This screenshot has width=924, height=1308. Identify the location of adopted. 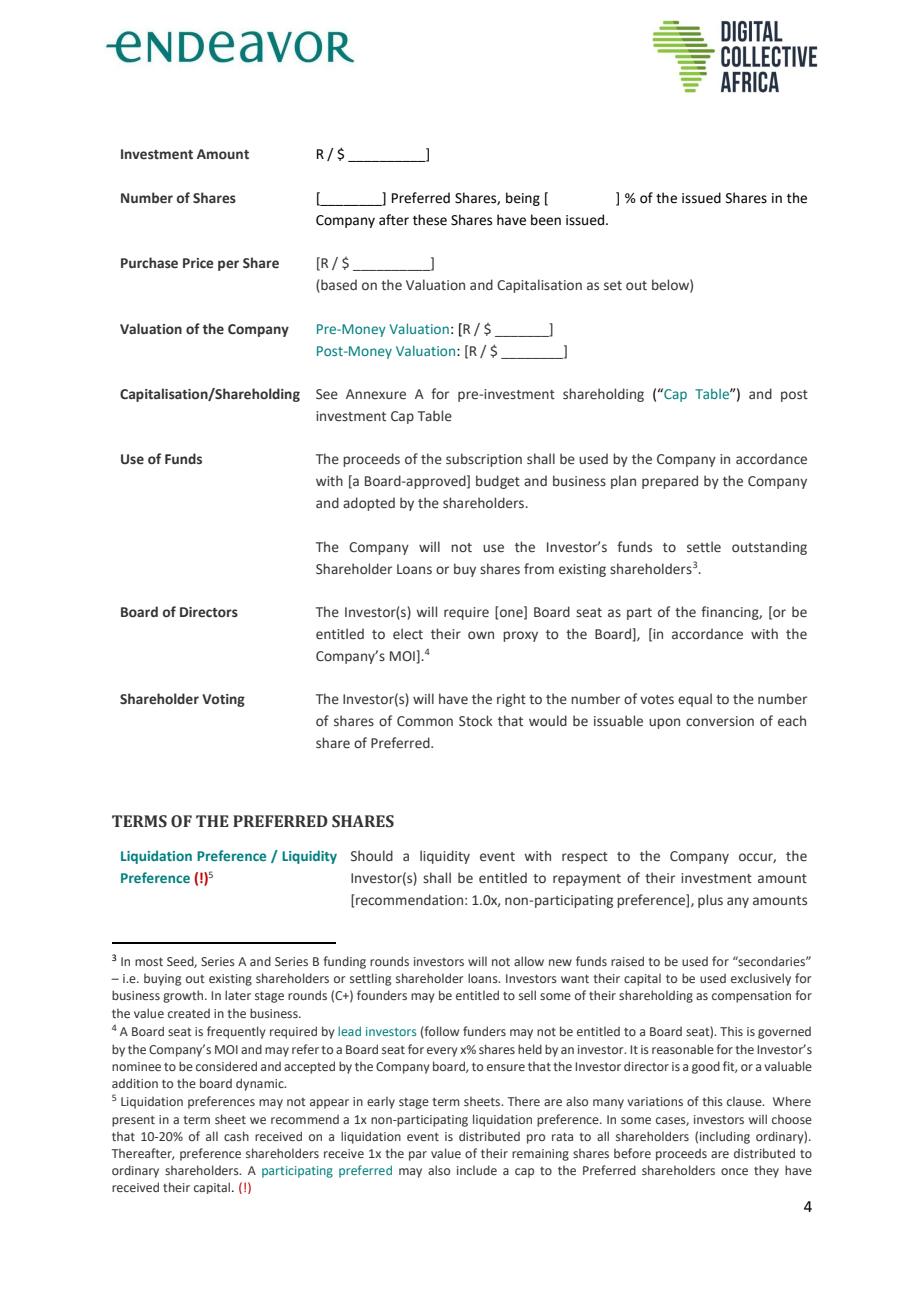
(369, 504).
